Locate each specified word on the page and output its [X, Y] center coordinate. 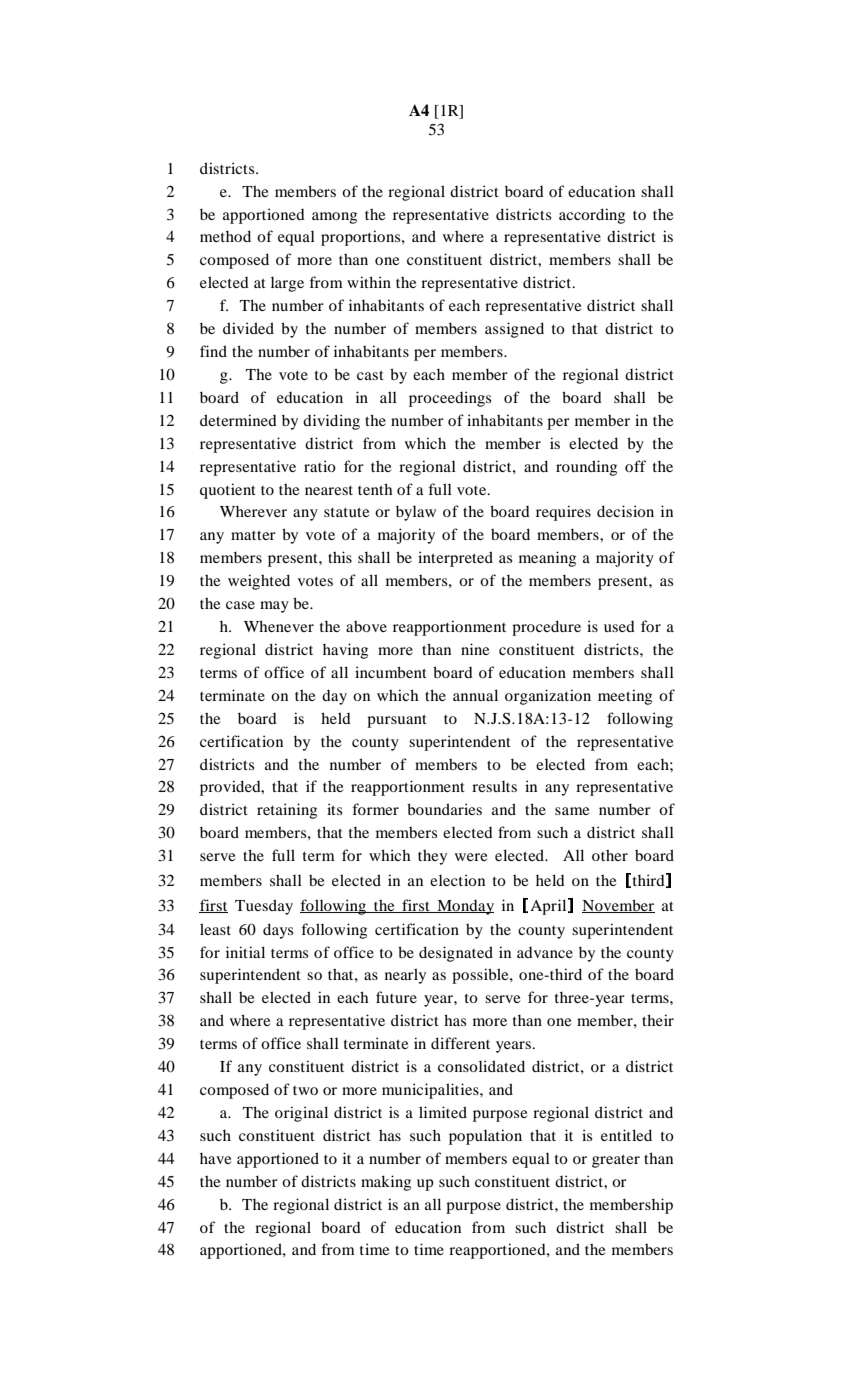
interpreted [455, 559]
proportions [362, 238]
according [592, 216]
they [432, 857]
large [287, 284]
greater [616, 1161]
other [610, 855]
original [301, 1114]
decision [625, 511]
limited [443, 1112]
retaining [287, 811]
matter [253, 535]
